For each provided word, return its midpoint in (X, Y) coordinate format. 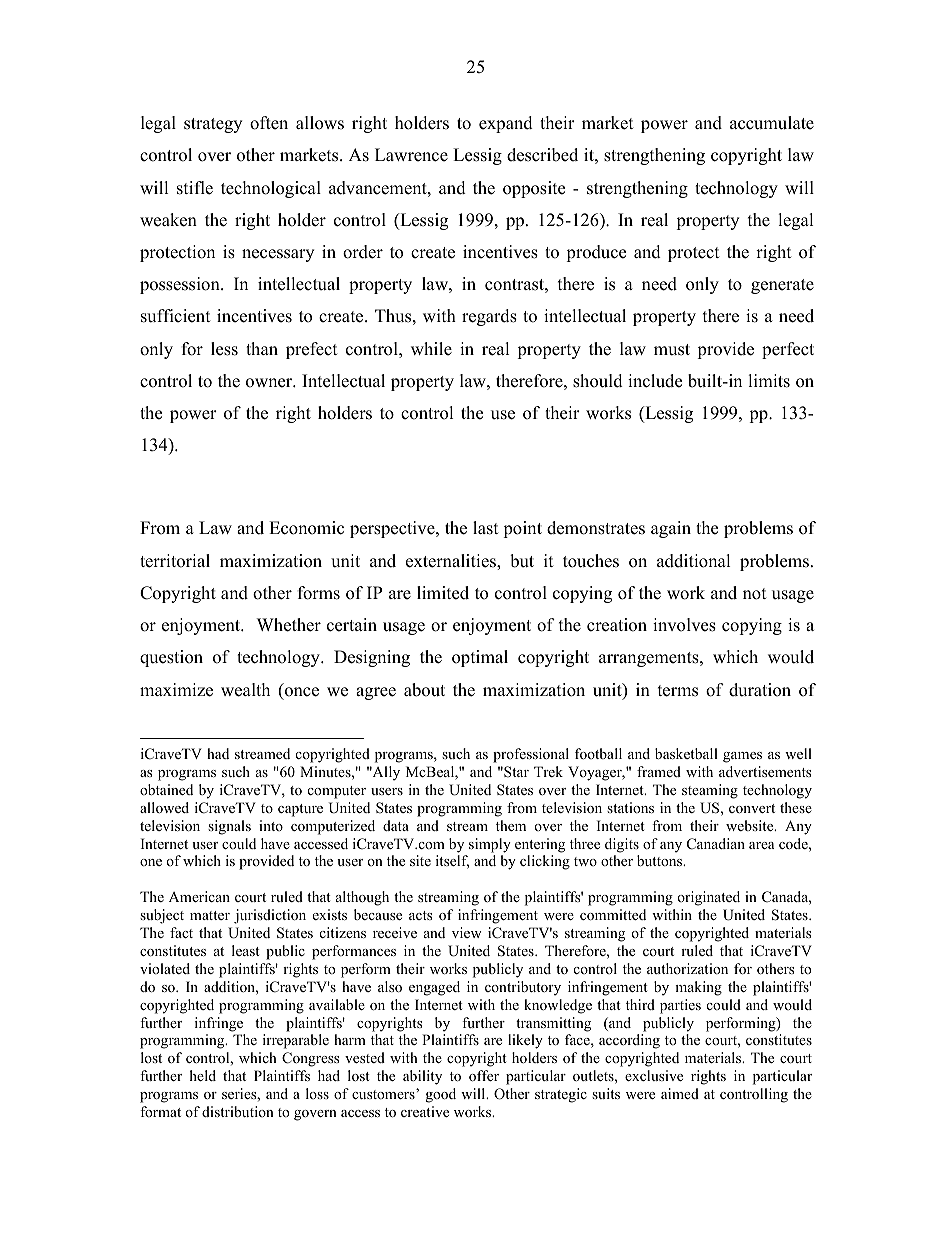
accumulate (772, 123)
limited (443, 593)
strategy (213, 125)
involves (684, 625)
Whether (289, 625)
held (203, 1075)
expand (506, 124)
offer (484, 1075)
